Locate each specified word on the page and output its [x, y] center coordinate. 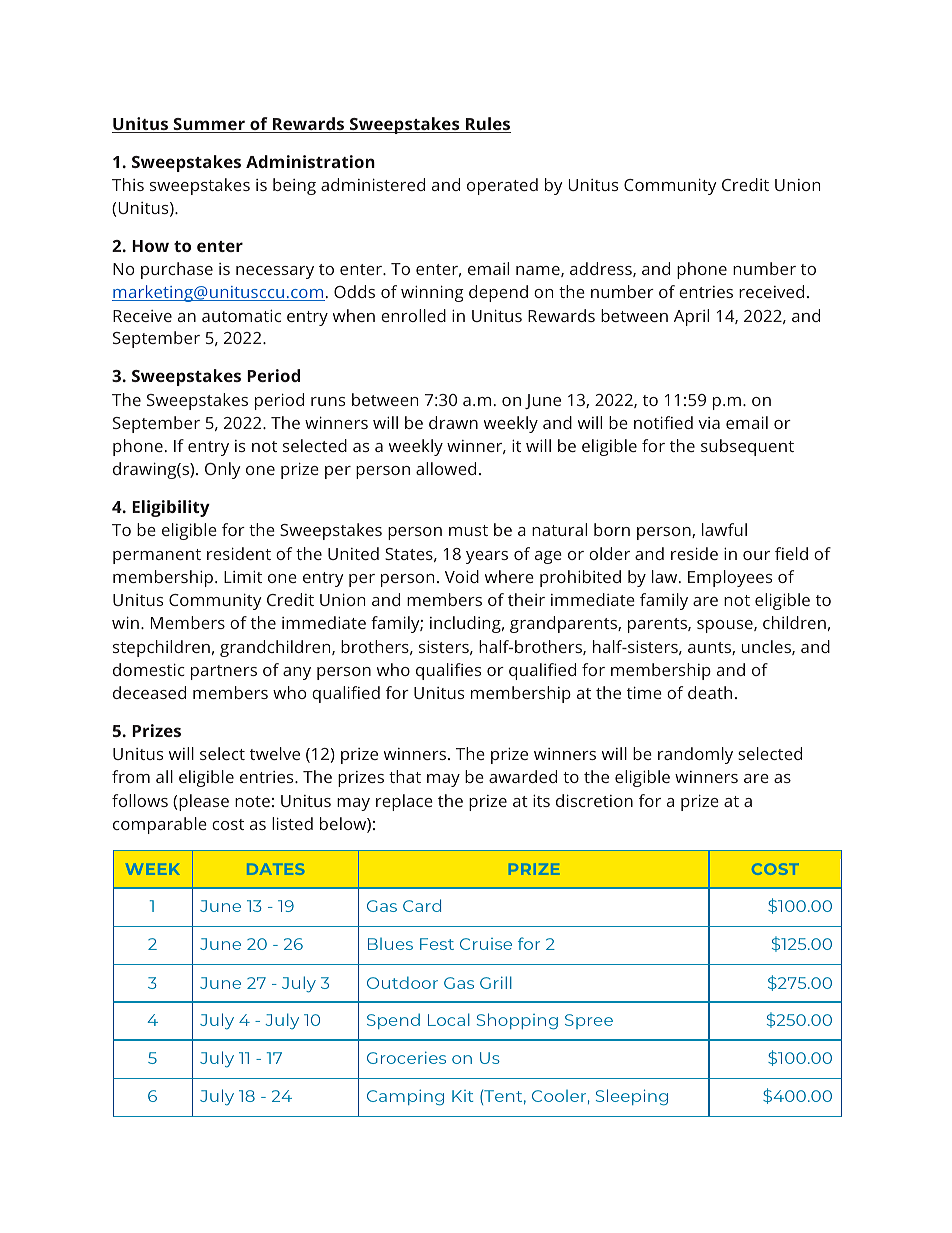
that [405, 776]
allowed [446, 468]
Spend [393, 1021]
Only [223, 470]
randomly [695, 755]
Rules [487, 125]
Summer [209, 125]
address [602, 269]
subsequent [747, 447]
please [204, 802]
